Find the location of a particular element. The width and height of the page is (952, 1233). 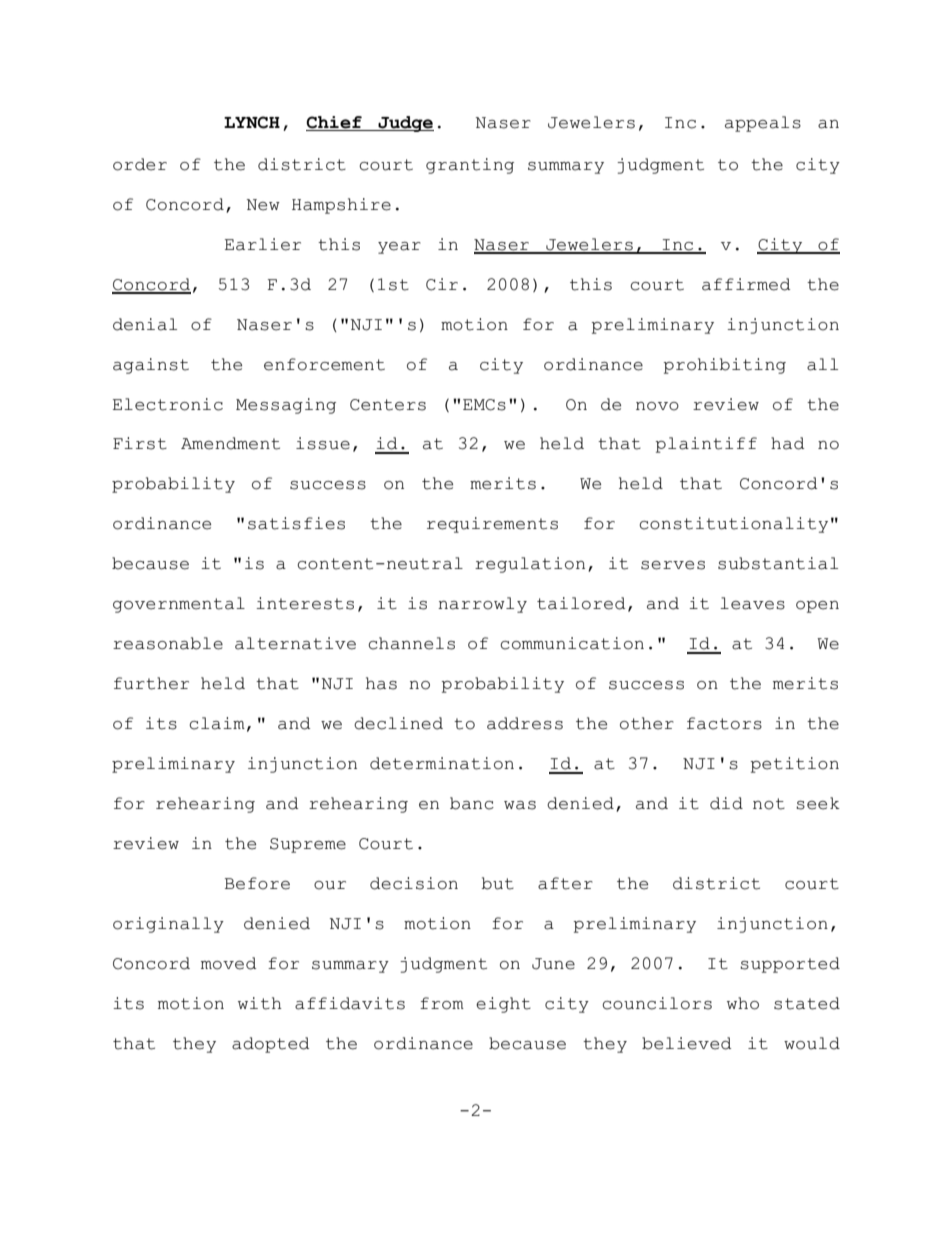

order is located at coordinates (140, 164).
